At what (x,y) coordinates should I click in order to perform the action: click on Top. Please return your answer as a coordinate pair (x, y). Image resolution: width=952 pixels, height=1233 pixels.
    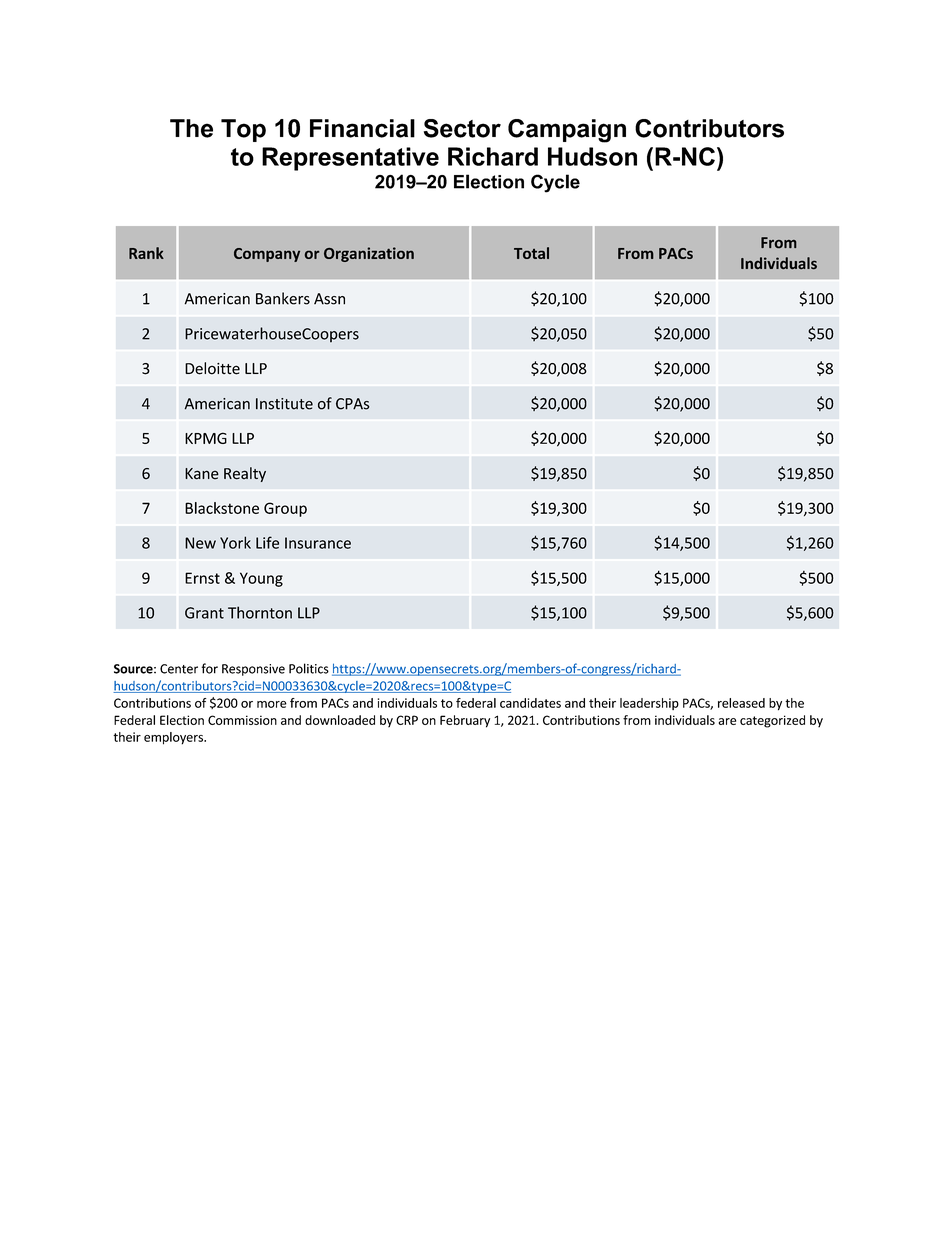
    Looking at the image, I should click on (243, 130).
